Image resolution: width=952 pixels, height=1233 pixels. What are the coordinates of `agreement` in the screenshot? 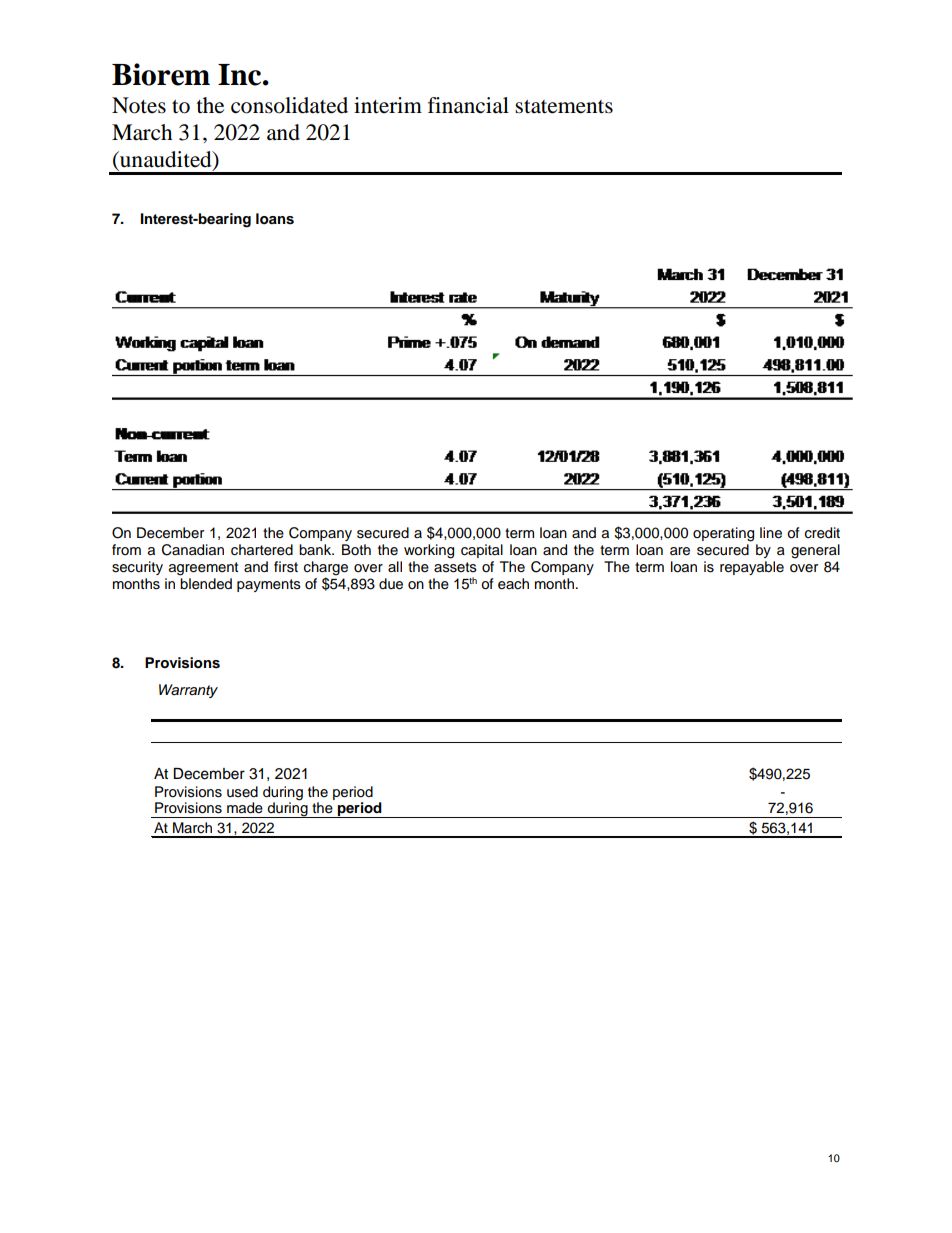 It's located at (203, 569).
